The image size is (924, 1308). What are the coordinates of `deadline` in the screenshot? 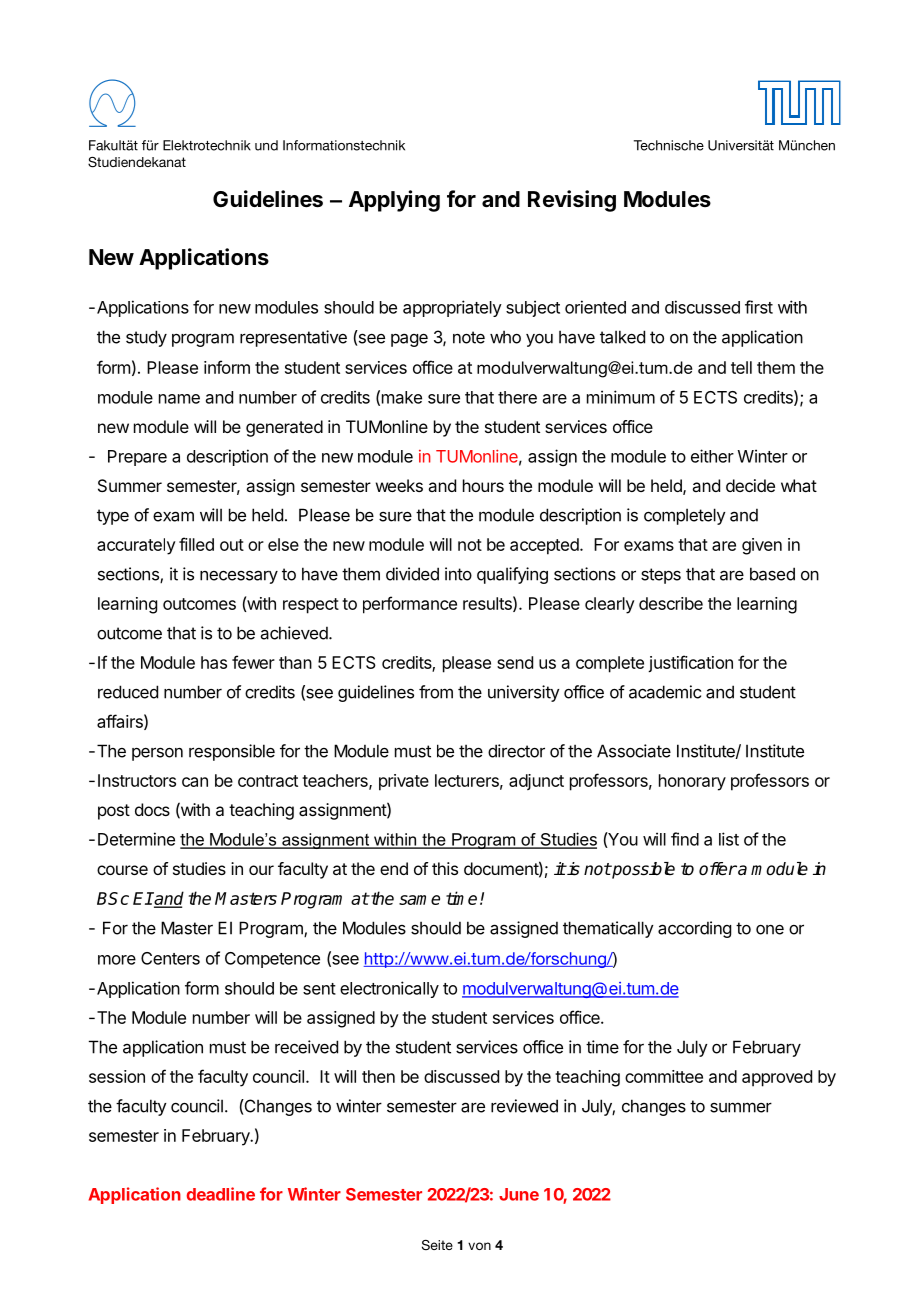 It's located at (221, 1194).
